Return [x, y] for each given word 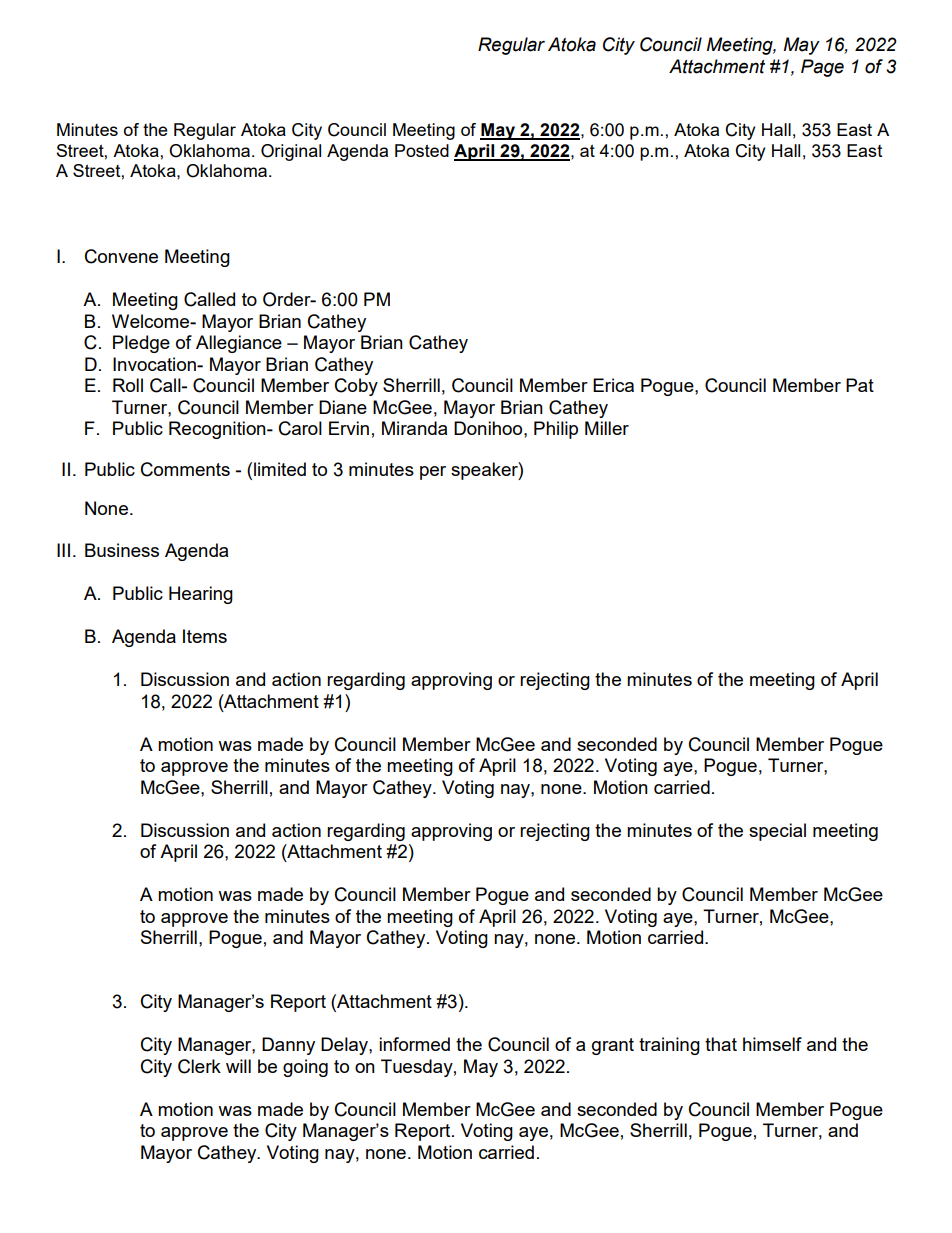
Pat [860, 385]
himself [772, 1044]
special [777, 832]
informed [414, 1044]
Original [291, 152]
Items [205, 636]
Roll [128, 385]
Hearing [201, 595]
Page [822, 68]
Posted [422, 150]
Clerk [199, 1066]
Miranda [414, 428]
